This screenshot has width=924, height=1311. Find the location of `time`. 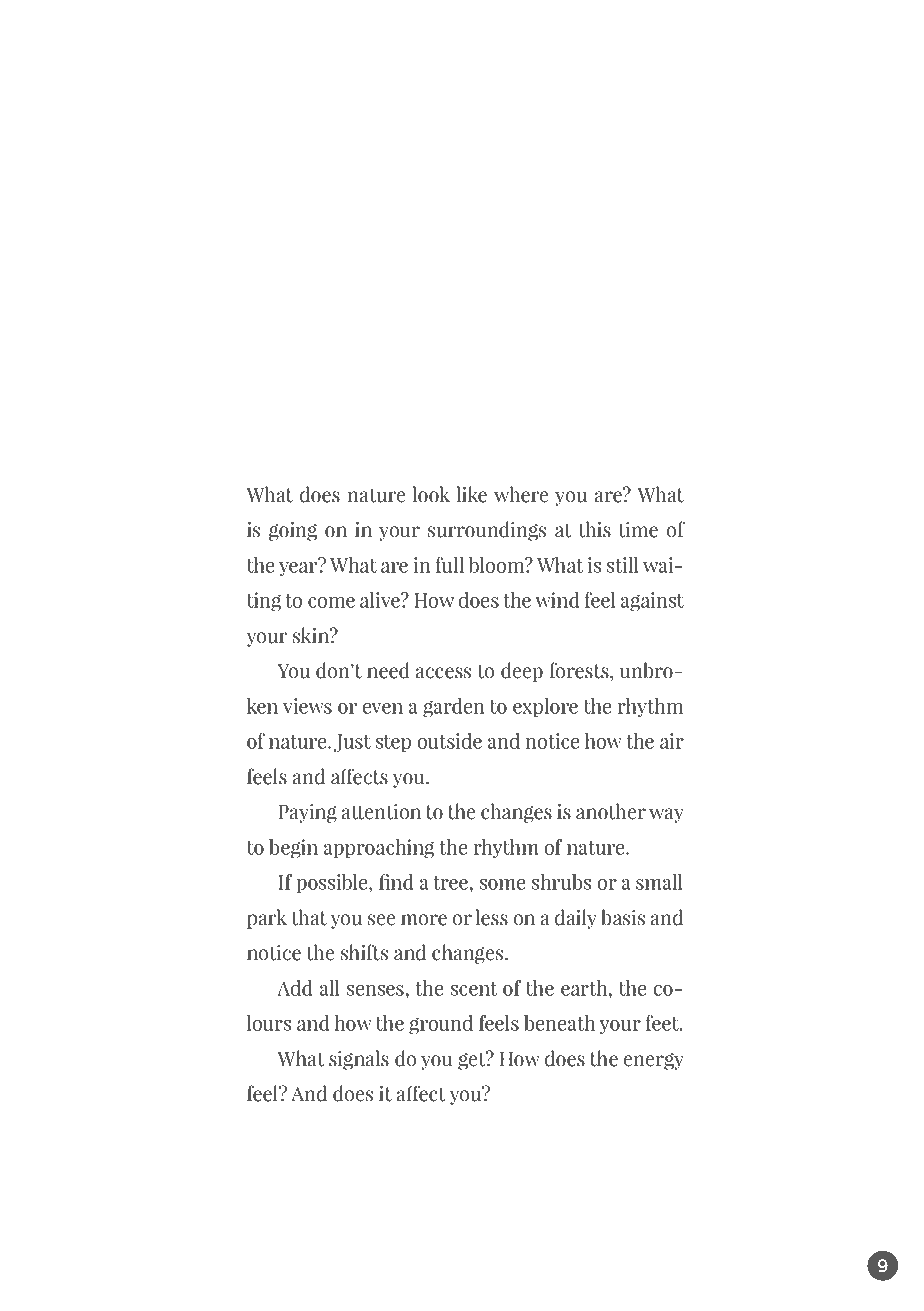

time is located at coordinates (638, 530).
